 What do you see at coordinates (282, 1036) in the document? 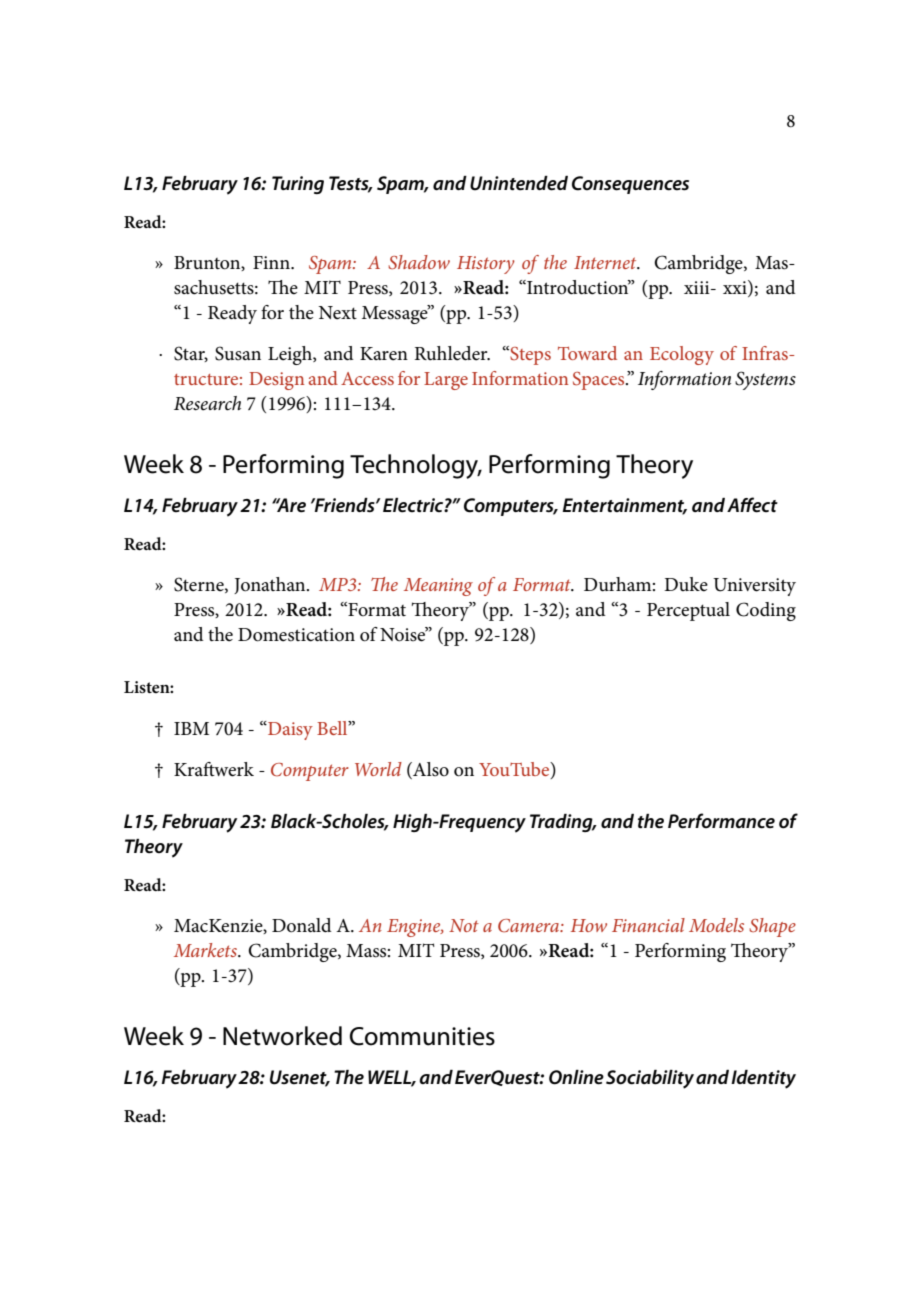
I see `Networked` at bounding box center [282, 1036].
